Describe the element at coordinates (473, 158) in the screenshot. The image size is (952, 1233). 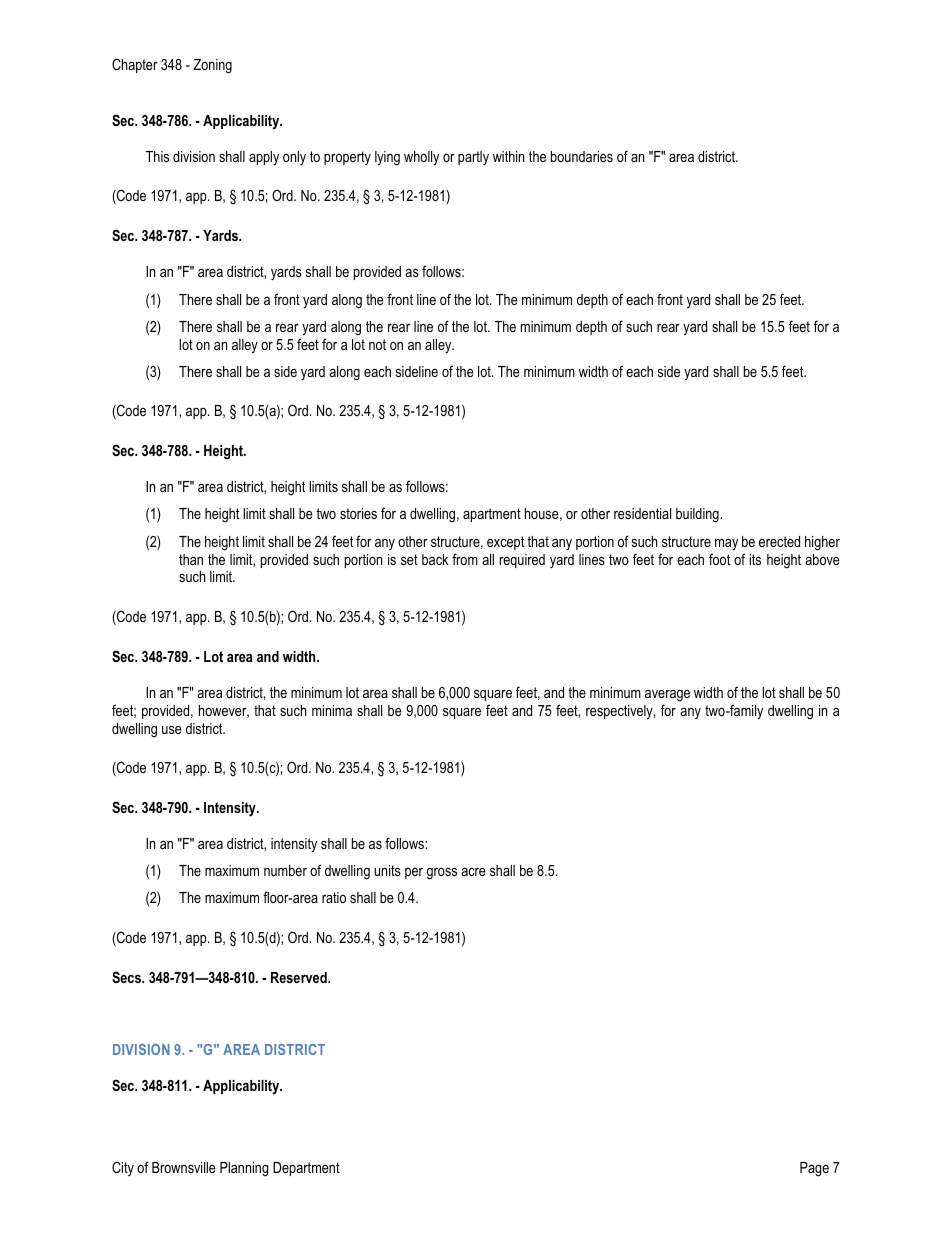
I see `partly` at that location.
